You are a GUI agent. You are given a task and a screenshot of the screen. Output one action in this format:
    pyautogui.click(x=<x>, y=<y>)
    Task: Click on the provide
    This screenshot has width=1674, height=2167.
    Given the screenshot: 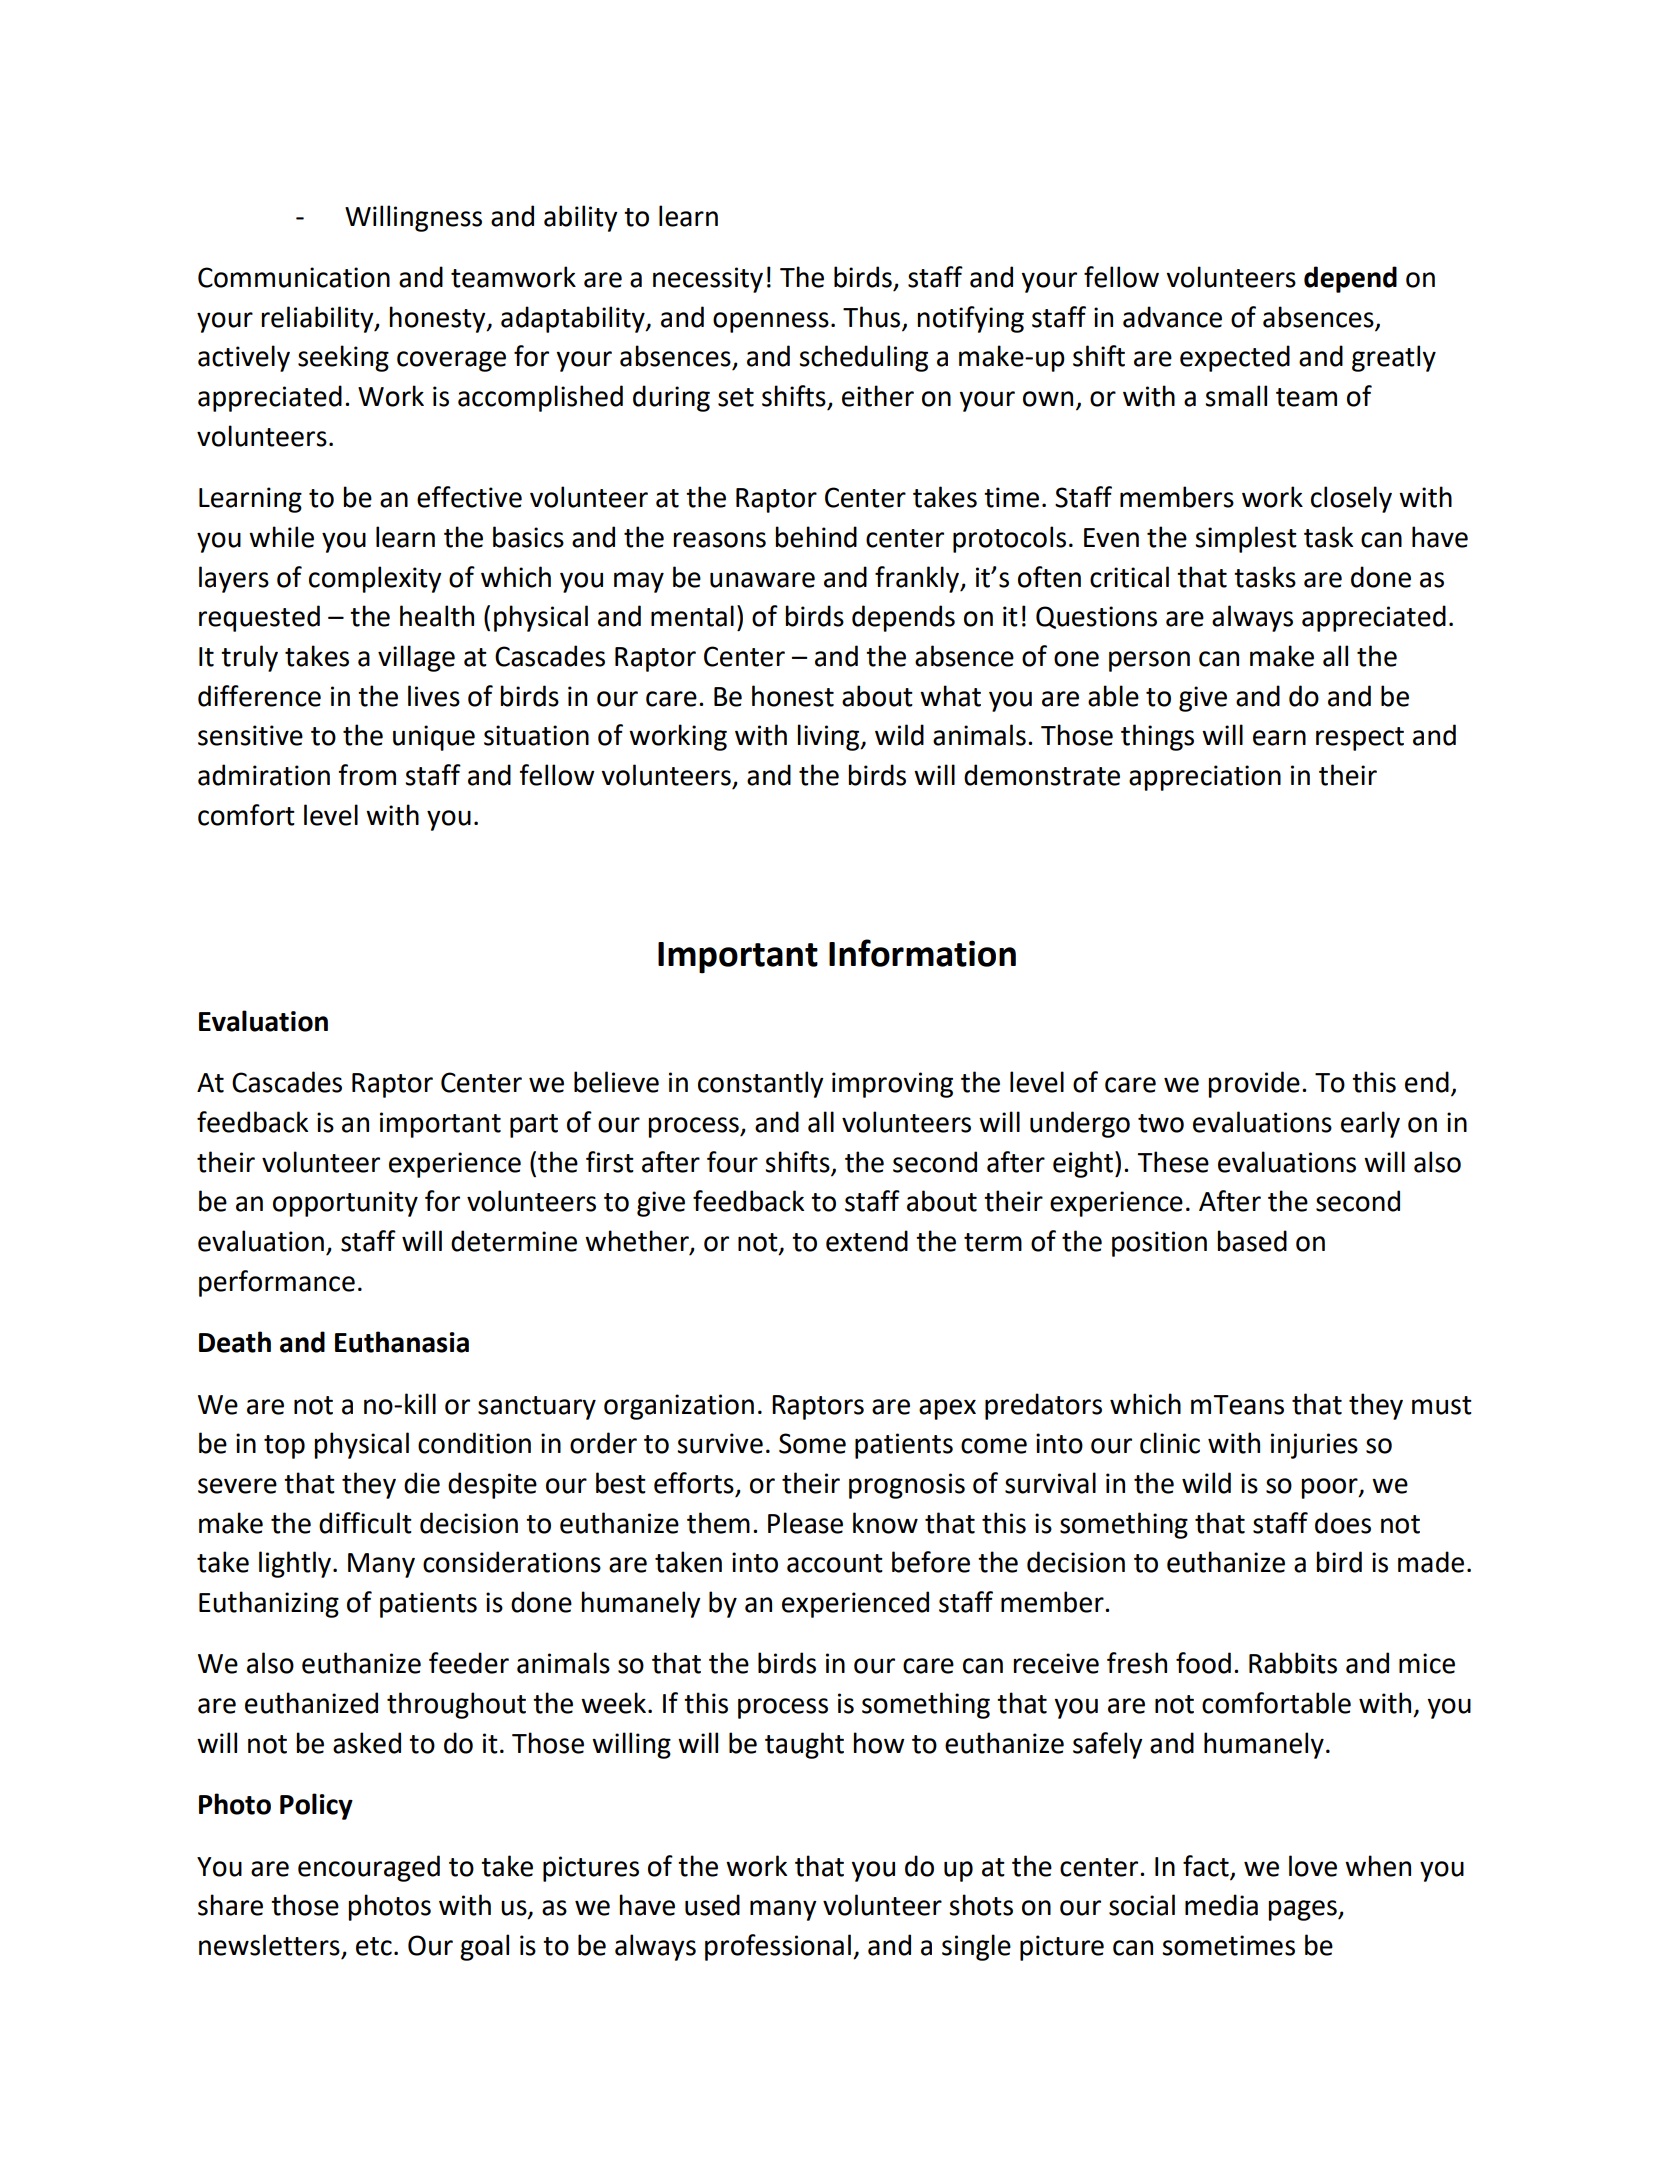 What is the action you would take?
    pyautogui.click(x=1254, y=1084)
